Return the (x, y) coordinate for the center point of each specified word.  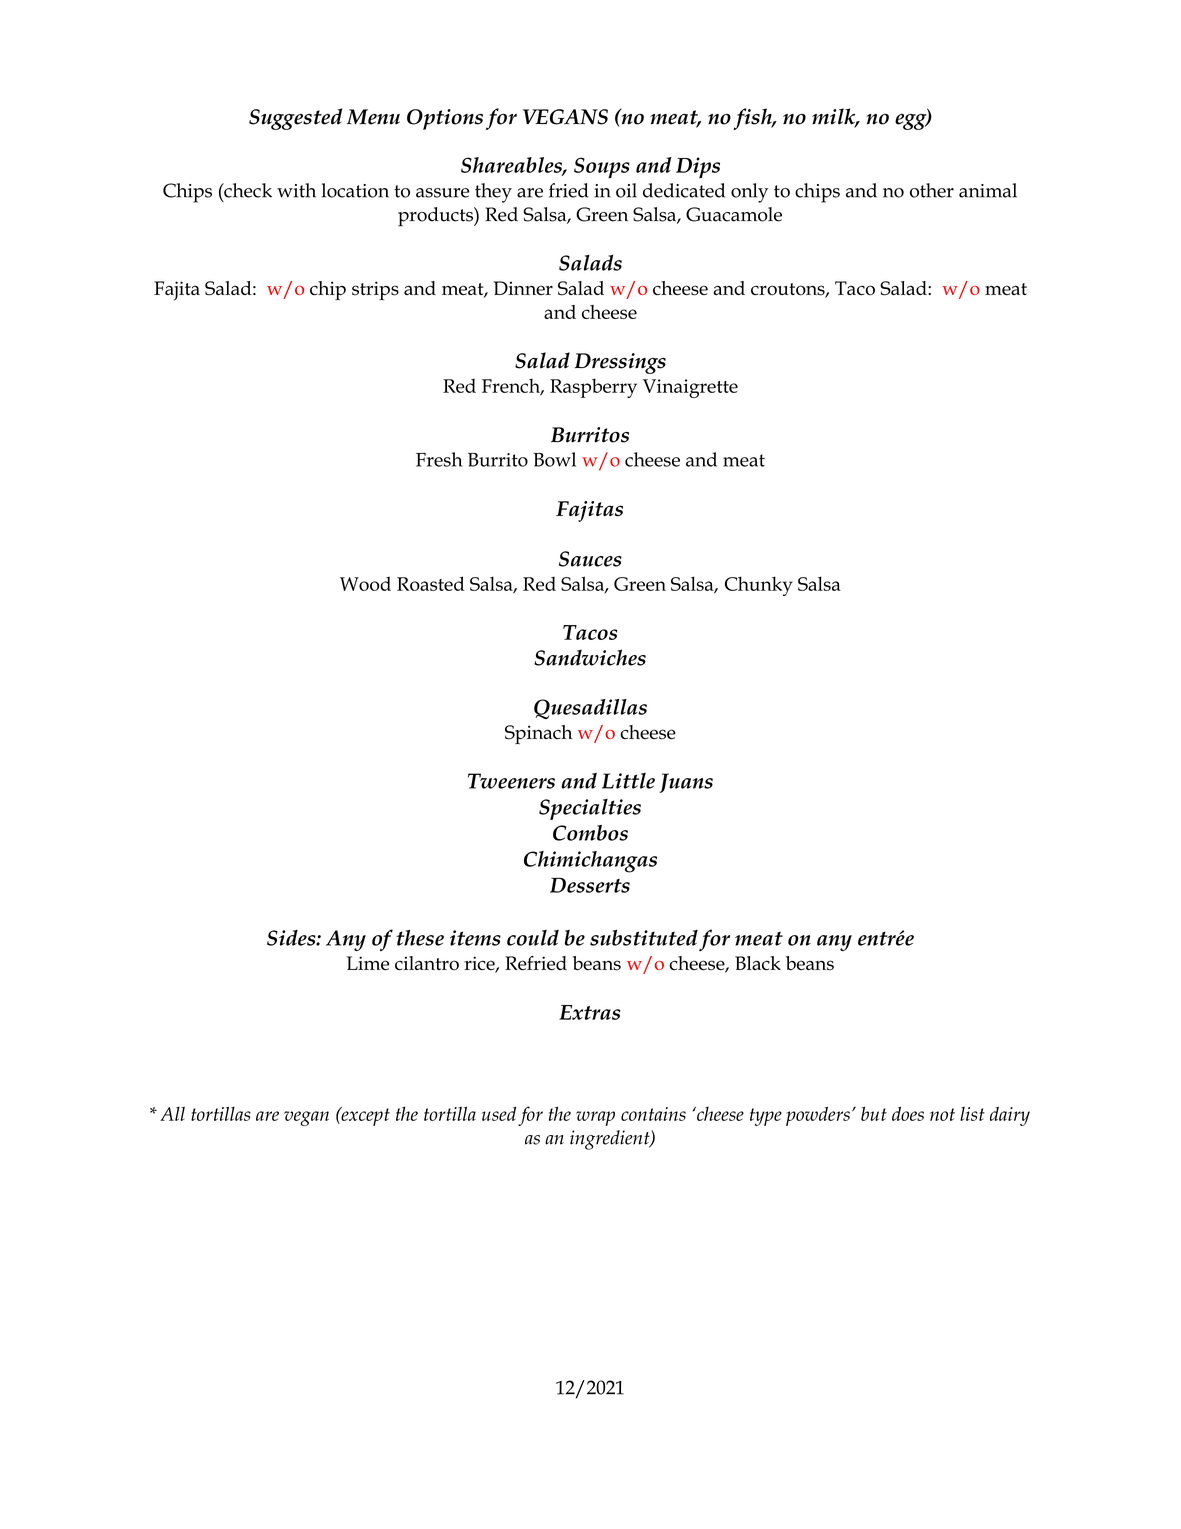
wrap (595, 1118)
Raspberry (593, 388)
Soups (602, 168)
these (420, 938)
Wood (365, 583)
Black (758, 963)
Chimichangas (590, 862)
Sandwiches (590, 657)
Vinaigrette (690, 388)
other (932, 190)
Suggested (295, 119)
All (172, 1113)
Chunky (759, 586)
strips (375, 290)
